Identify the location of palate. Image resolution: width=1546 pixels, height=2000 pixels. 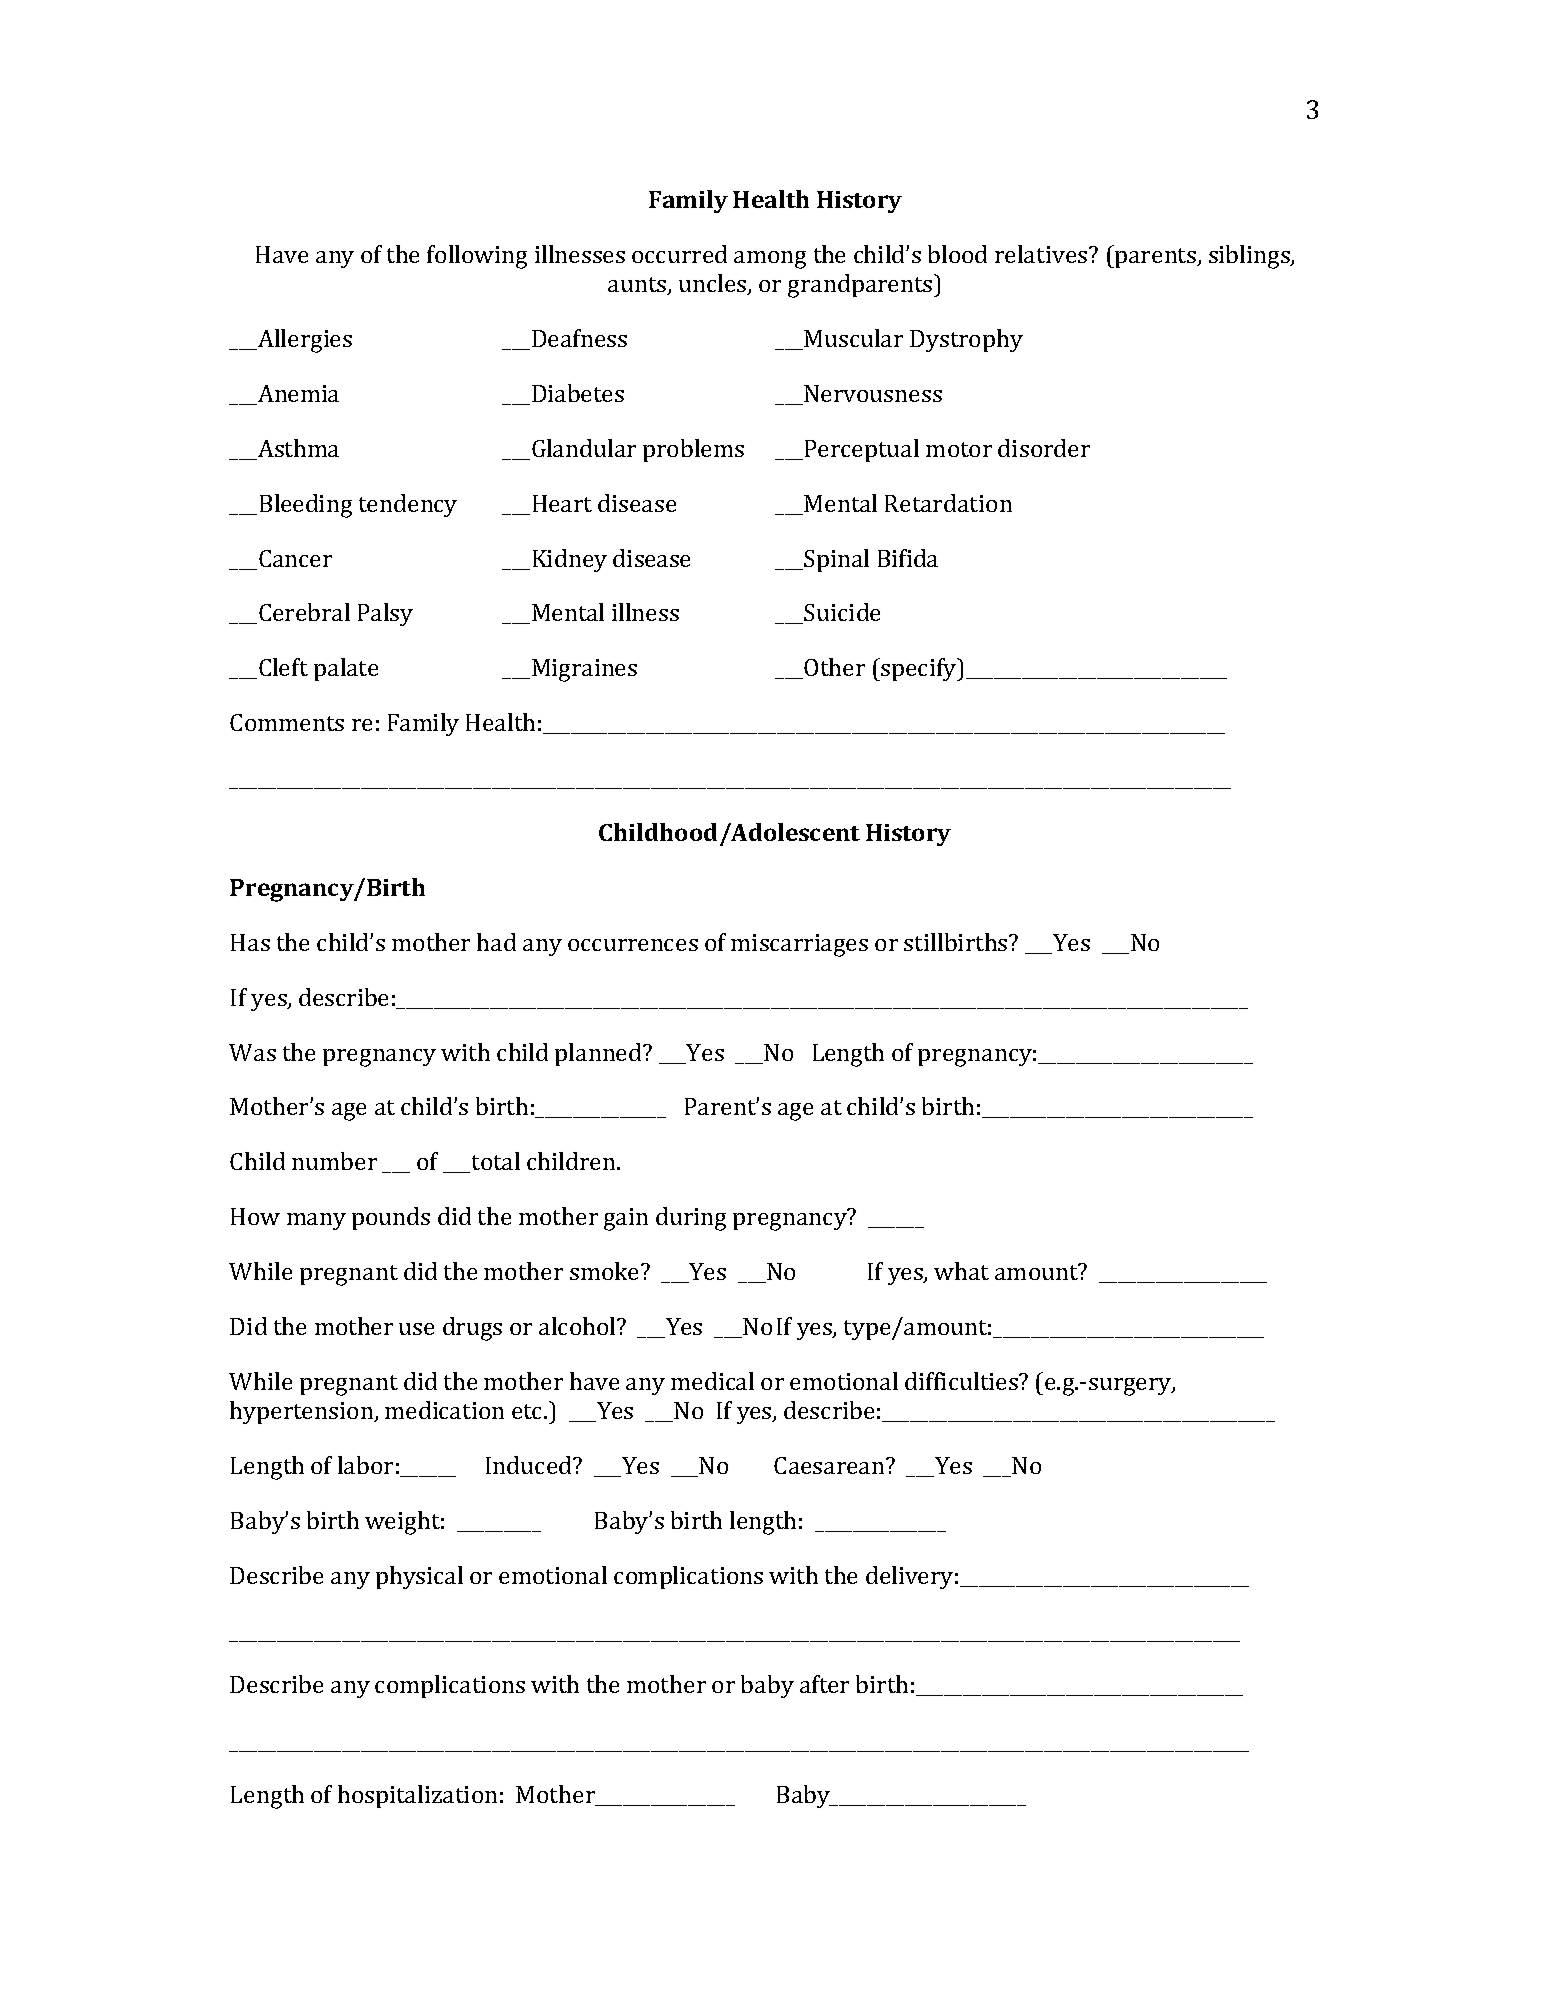
(346, 669).
